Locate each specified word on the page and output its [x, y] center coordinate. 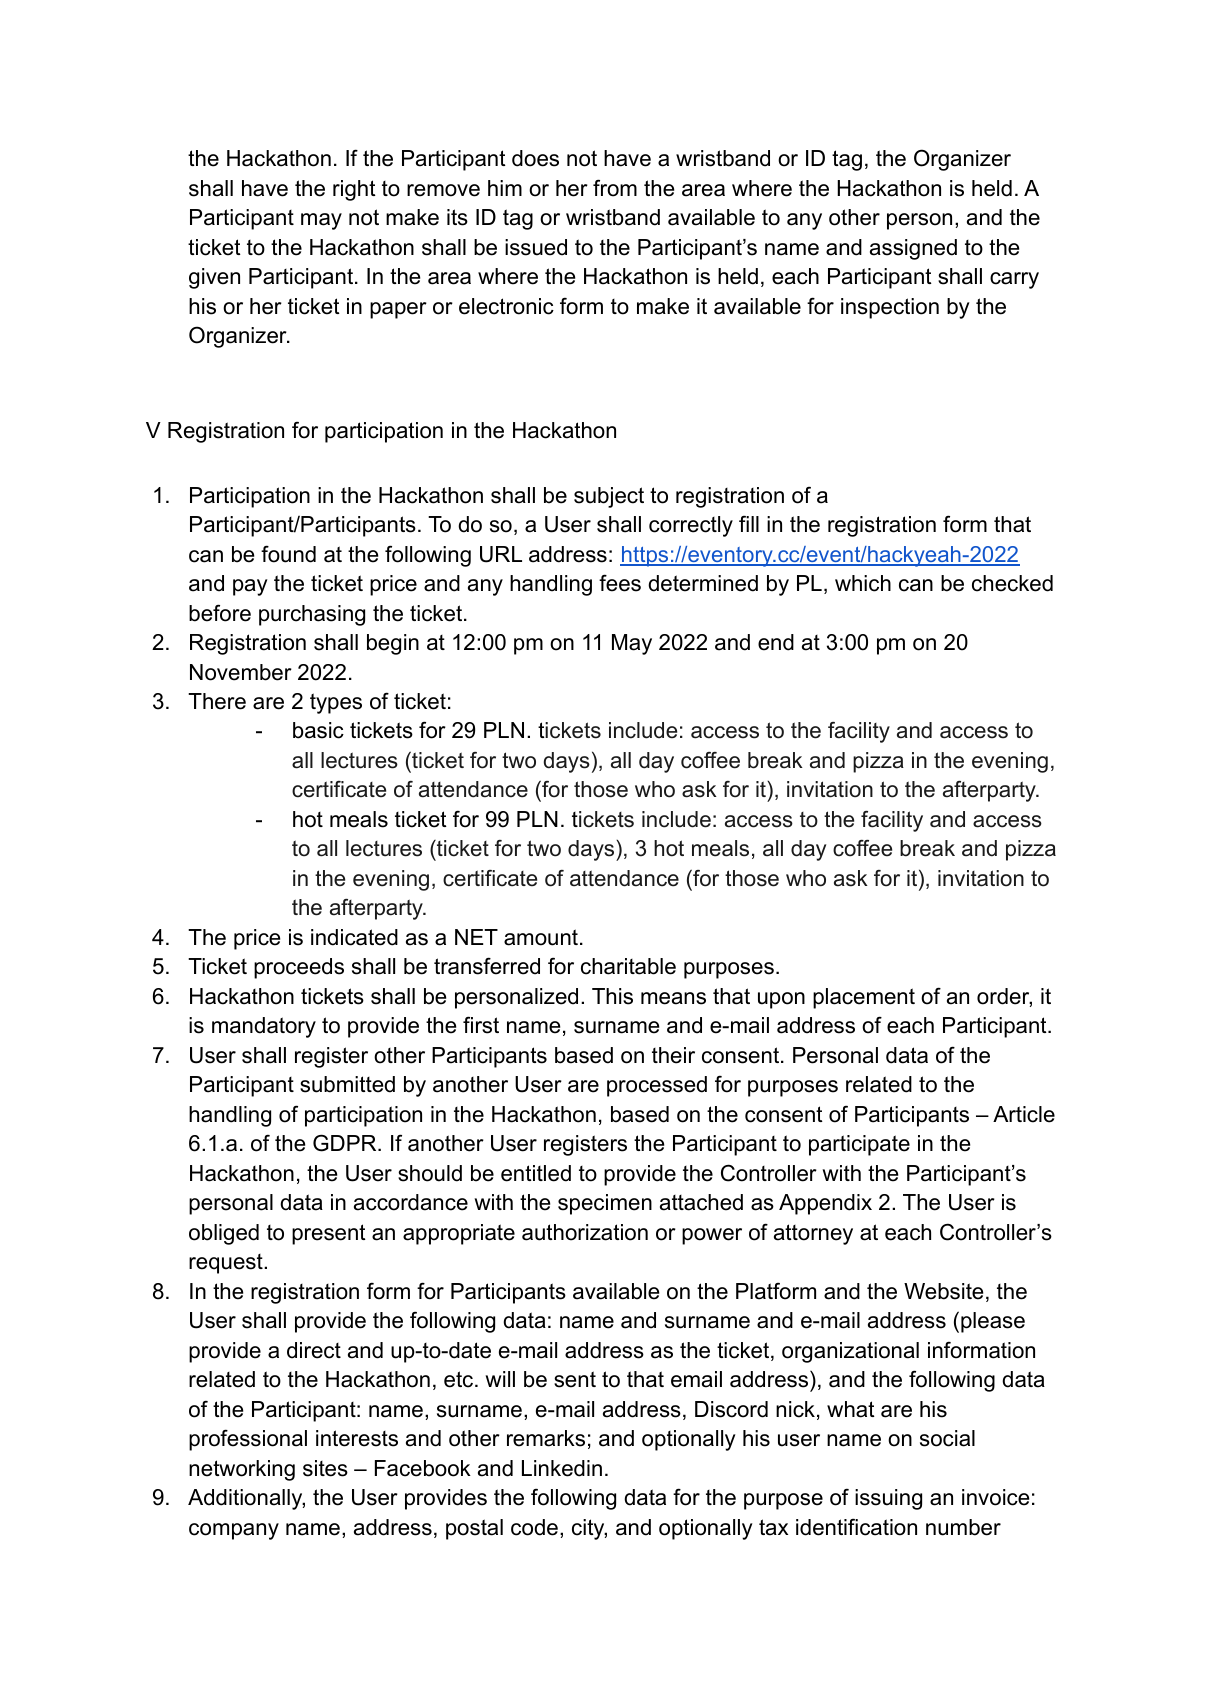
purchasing [312, 615]
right [354, 190]
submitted [347, 1084]
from [615, 188]
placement [864, 998]
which [863, 583]
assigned [913, 249]
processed [657, 1086]
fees [620, 583]
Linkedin [562, 1468]
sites [325, 1468]
